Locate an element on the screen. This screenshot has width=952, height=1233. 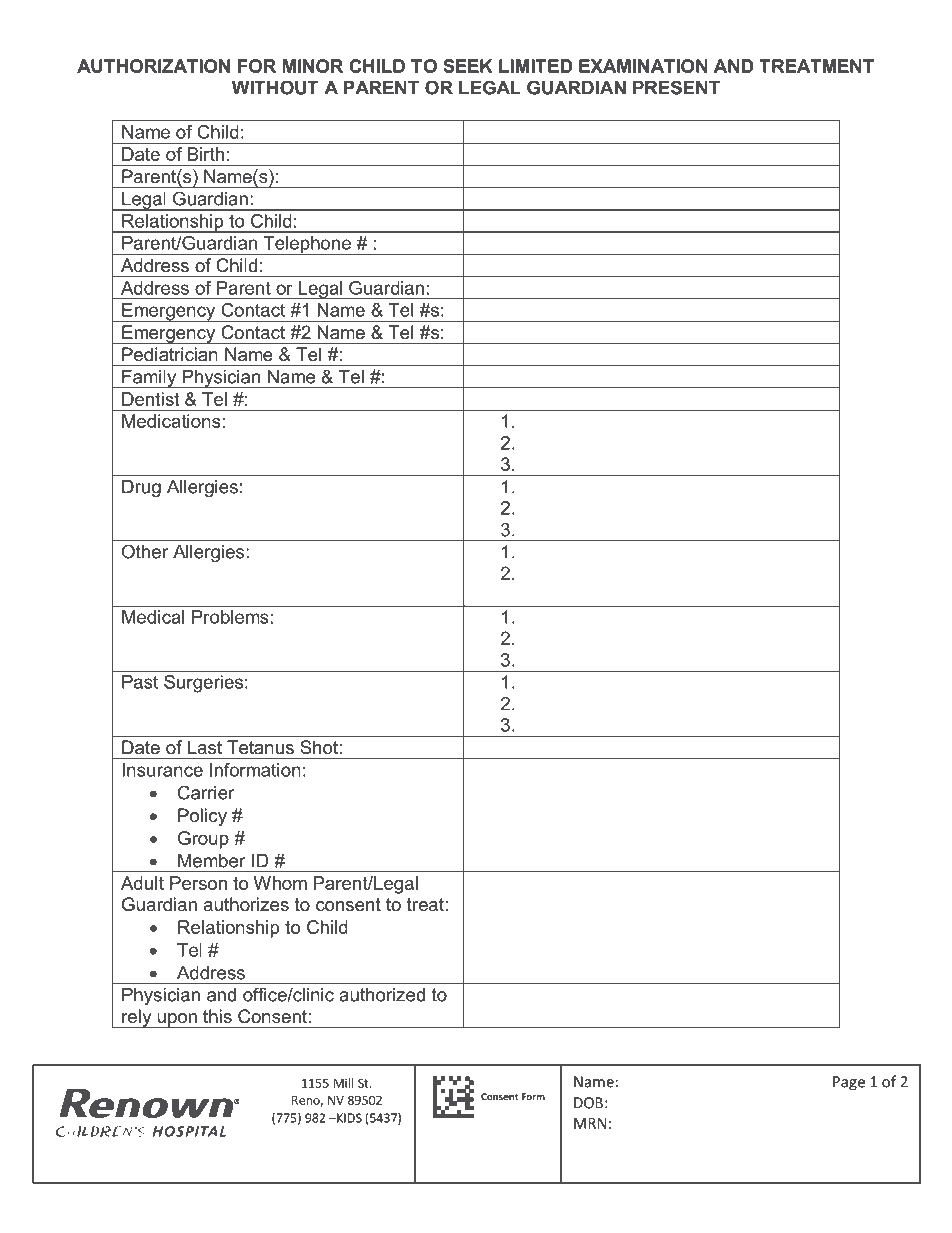
this is located at coordinates (217, 1016).
